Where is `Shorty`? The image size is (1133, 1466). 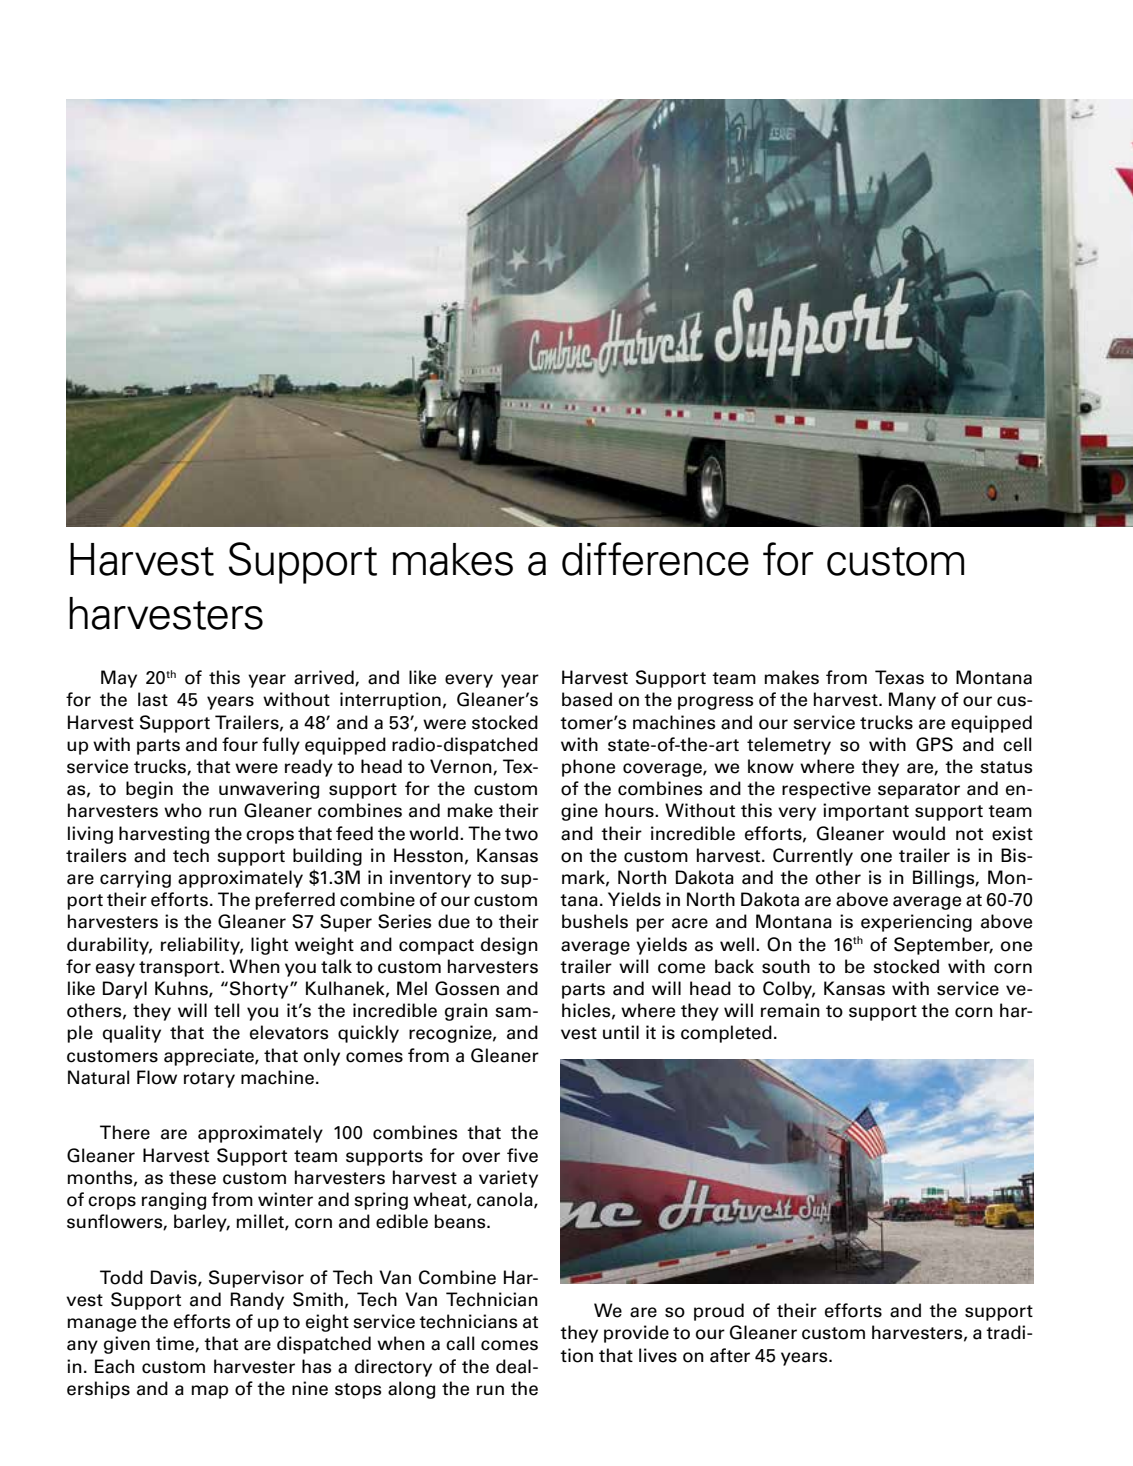 Shorty is located at coordinates (260, 990).
